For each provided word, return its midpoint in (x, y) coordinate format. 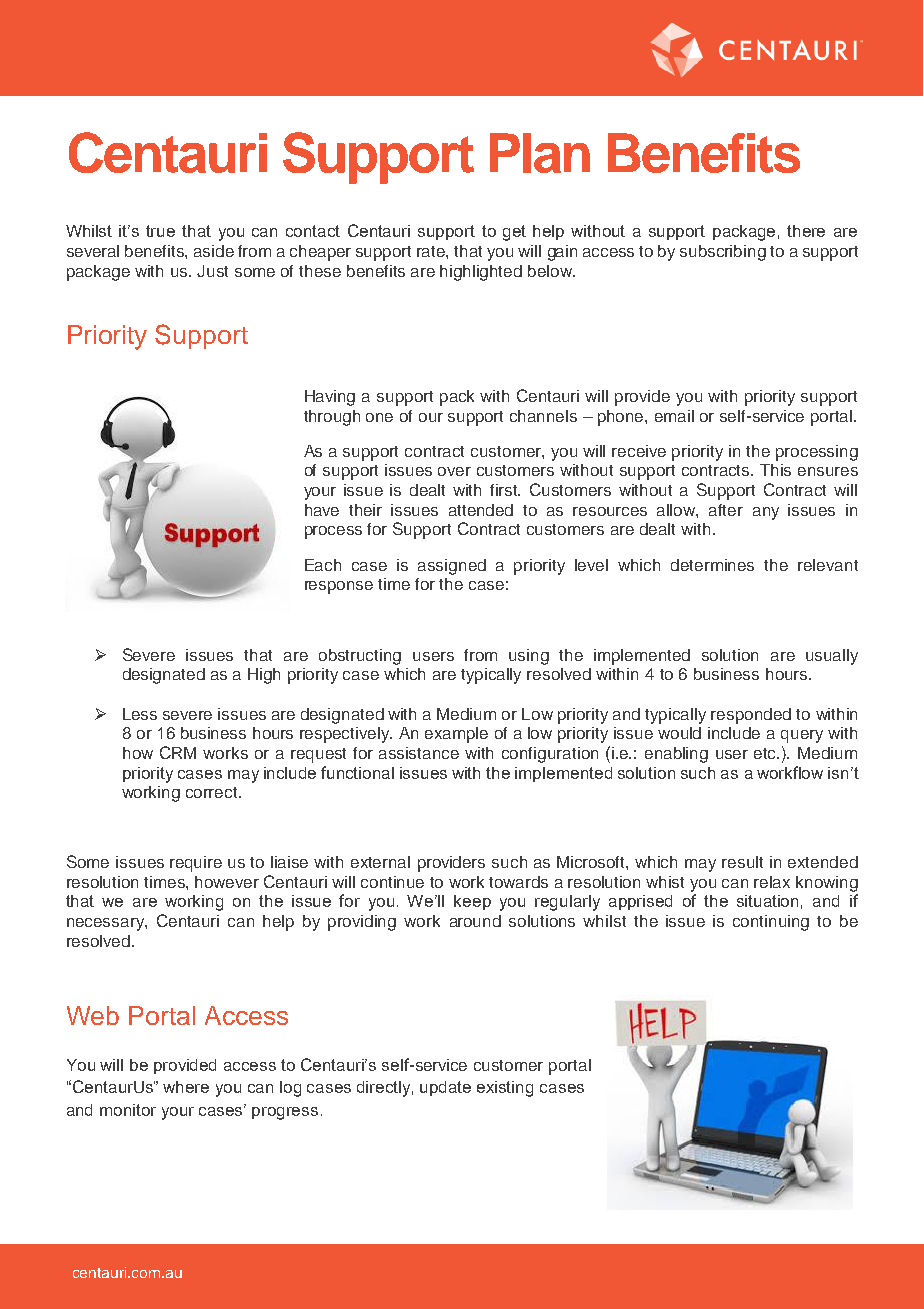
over (454, 471)
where (186, 1087)
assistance (419, 753)
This (775, 470)
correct (213, 792)
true (160, 231)
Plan (540, 153)
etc (766, 753)
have (322, 510)
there (806, 231)
